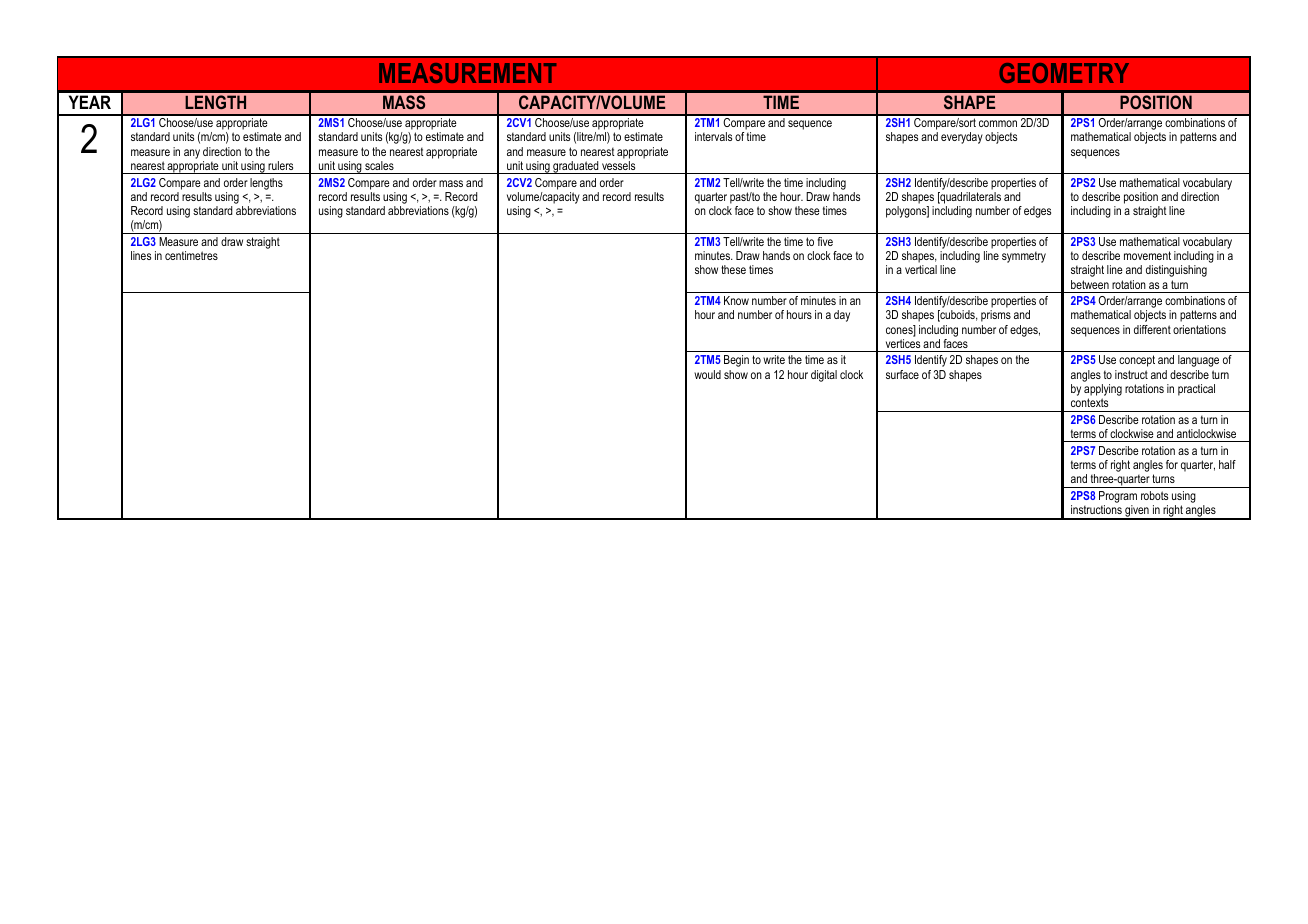 This screenshot has height=924, width=1308. What do you see at coordinates (736, 361) in the screenshot?
I see `Begin` at bounding box center [736, 361].
